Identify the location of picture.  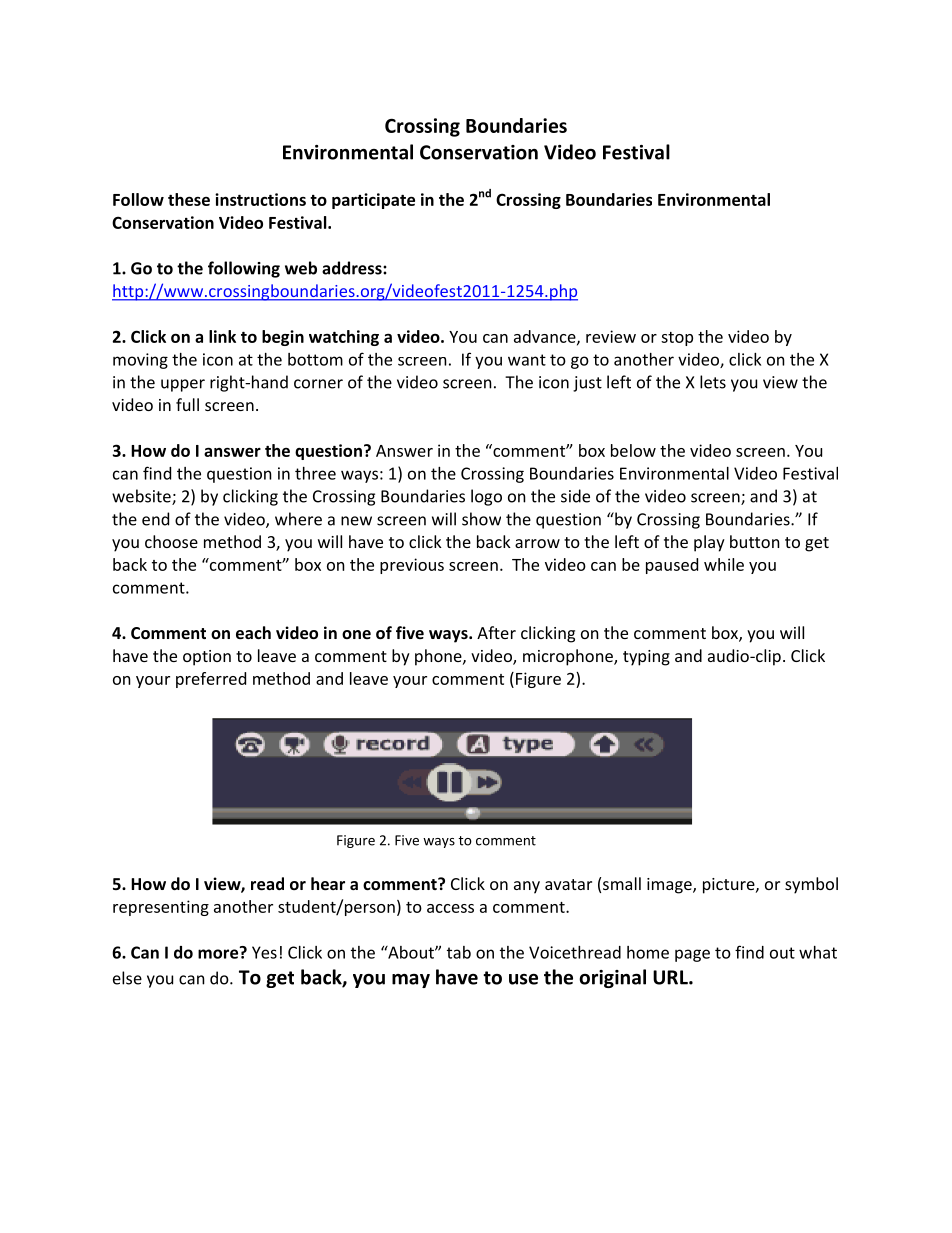
(730, 886).
